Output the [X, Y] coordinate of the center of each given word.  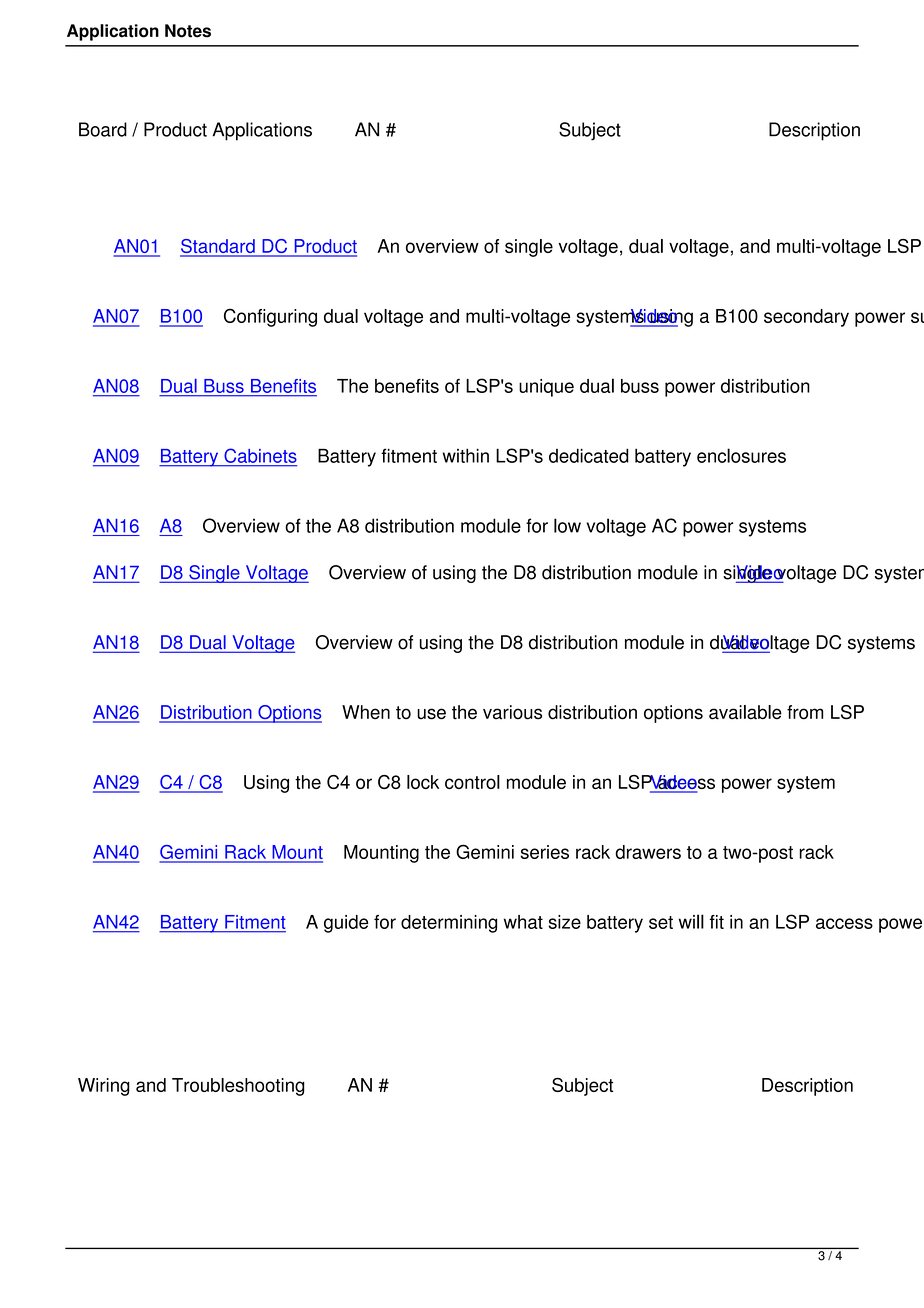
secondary [806, 318]
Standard [218, 247]
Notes [188, 31]
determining [449, 924]
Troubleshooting [238, 1087]
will [691, 921]
